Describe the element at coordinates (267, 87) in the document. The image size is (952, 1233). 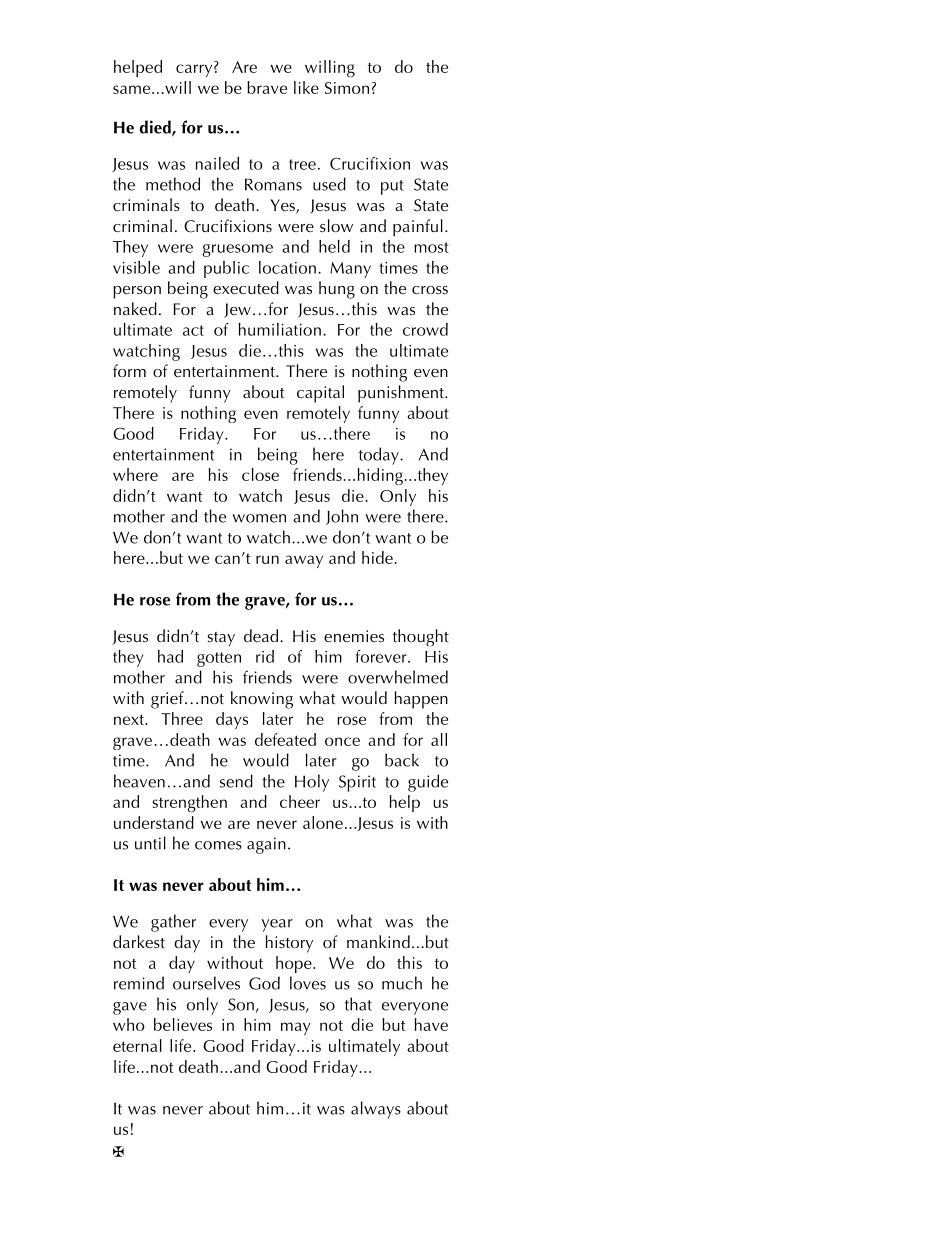
I see `brave` at that location.
